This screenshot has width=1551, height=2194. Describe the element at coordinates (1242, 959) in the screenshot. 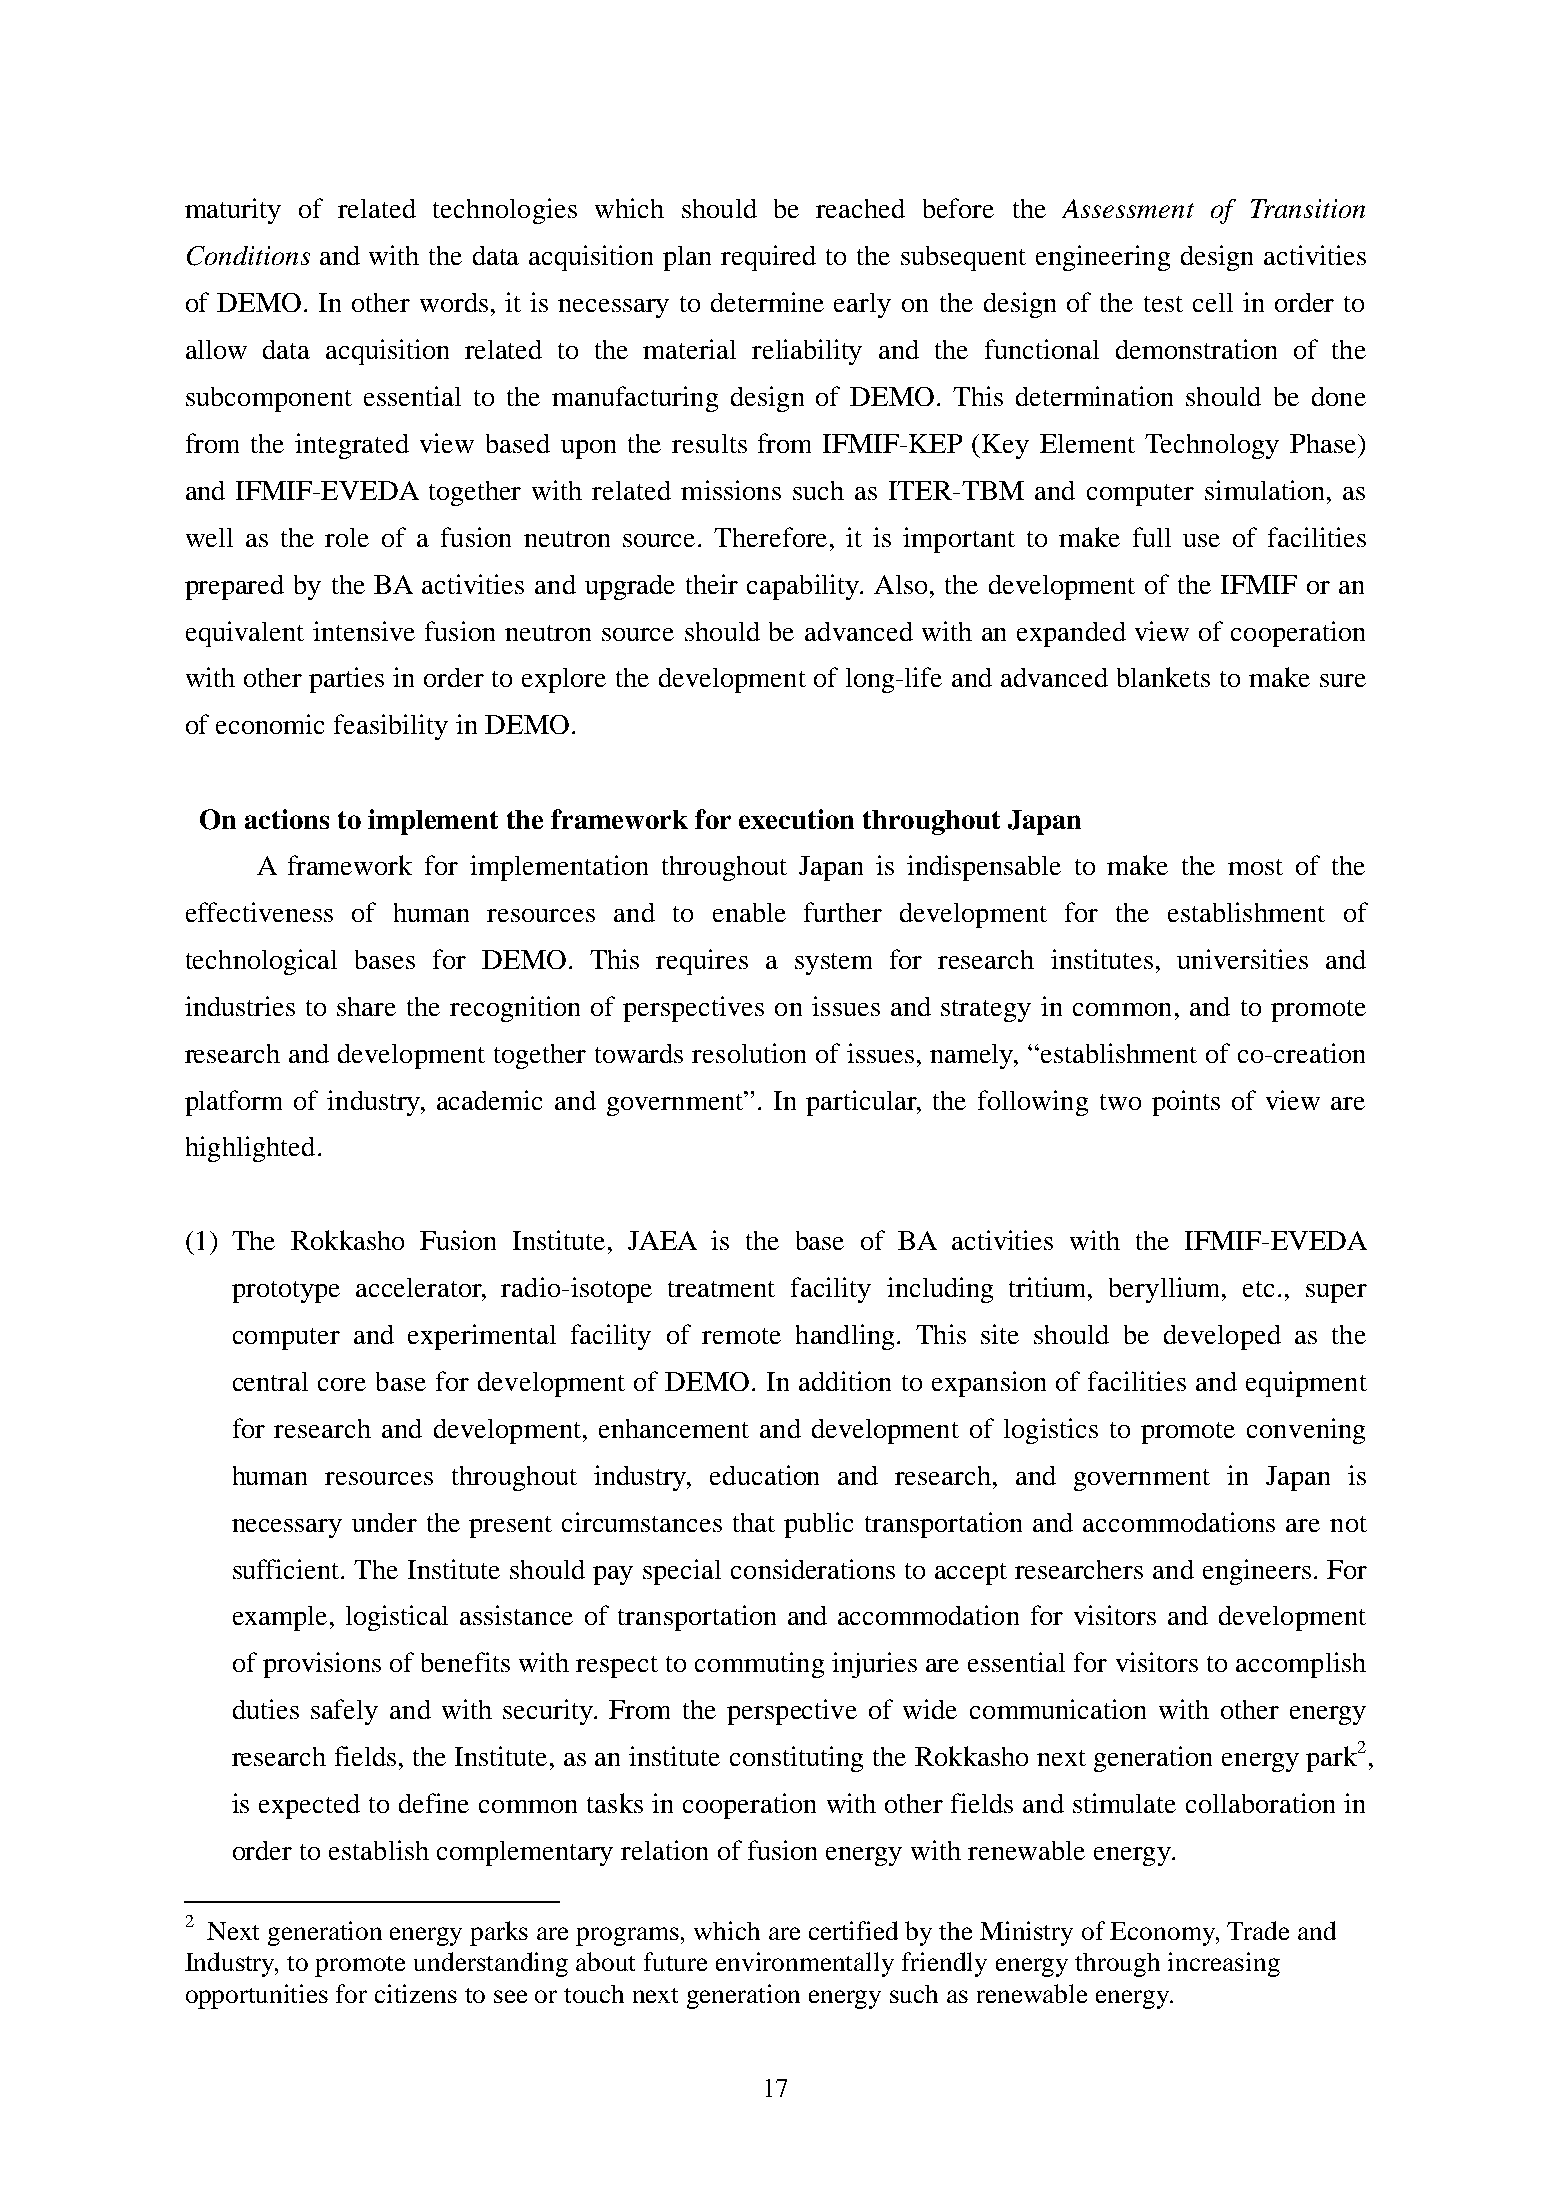

I see `universities` at that location.
